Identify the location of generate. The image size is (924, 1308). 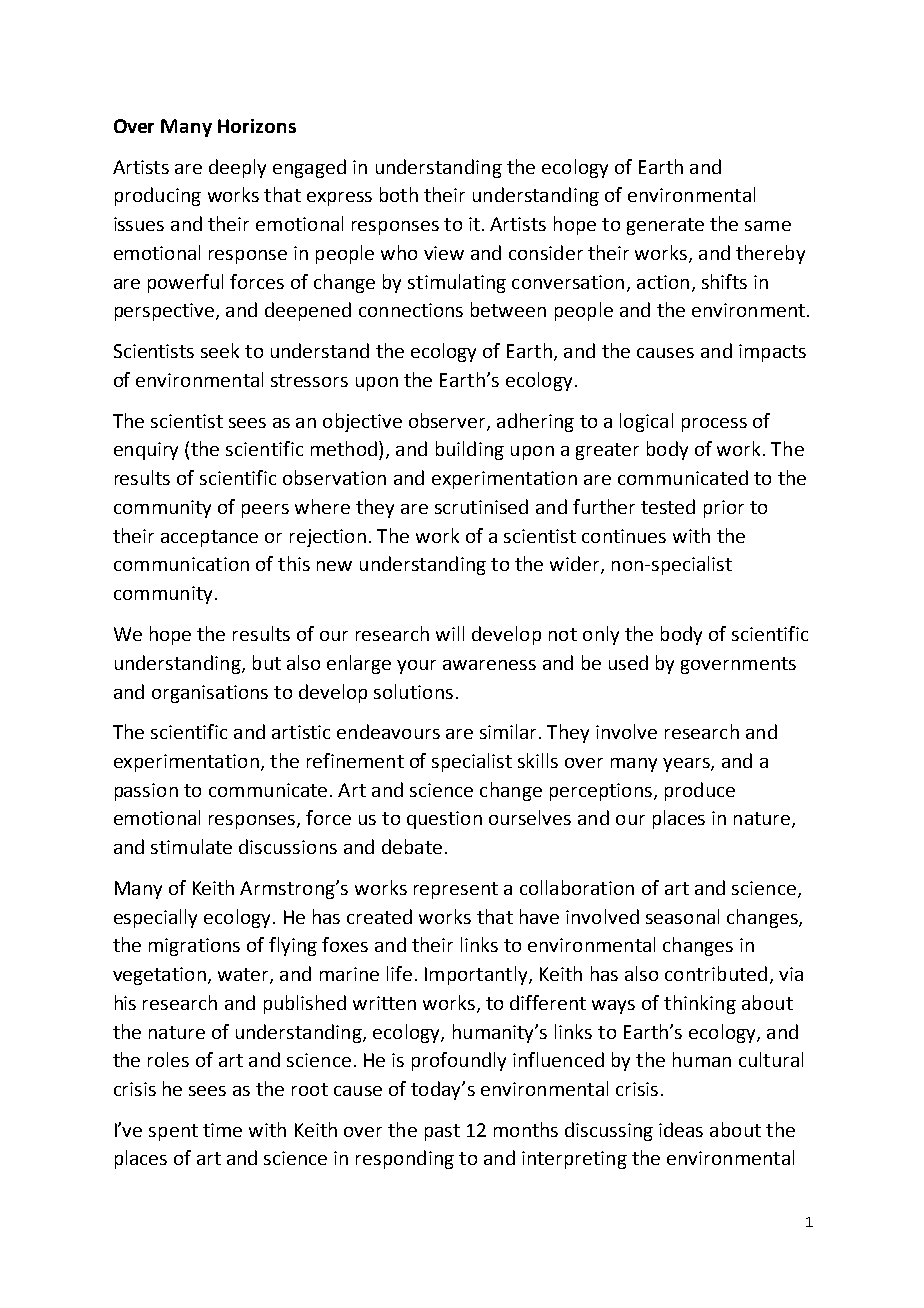
(665, 226).
